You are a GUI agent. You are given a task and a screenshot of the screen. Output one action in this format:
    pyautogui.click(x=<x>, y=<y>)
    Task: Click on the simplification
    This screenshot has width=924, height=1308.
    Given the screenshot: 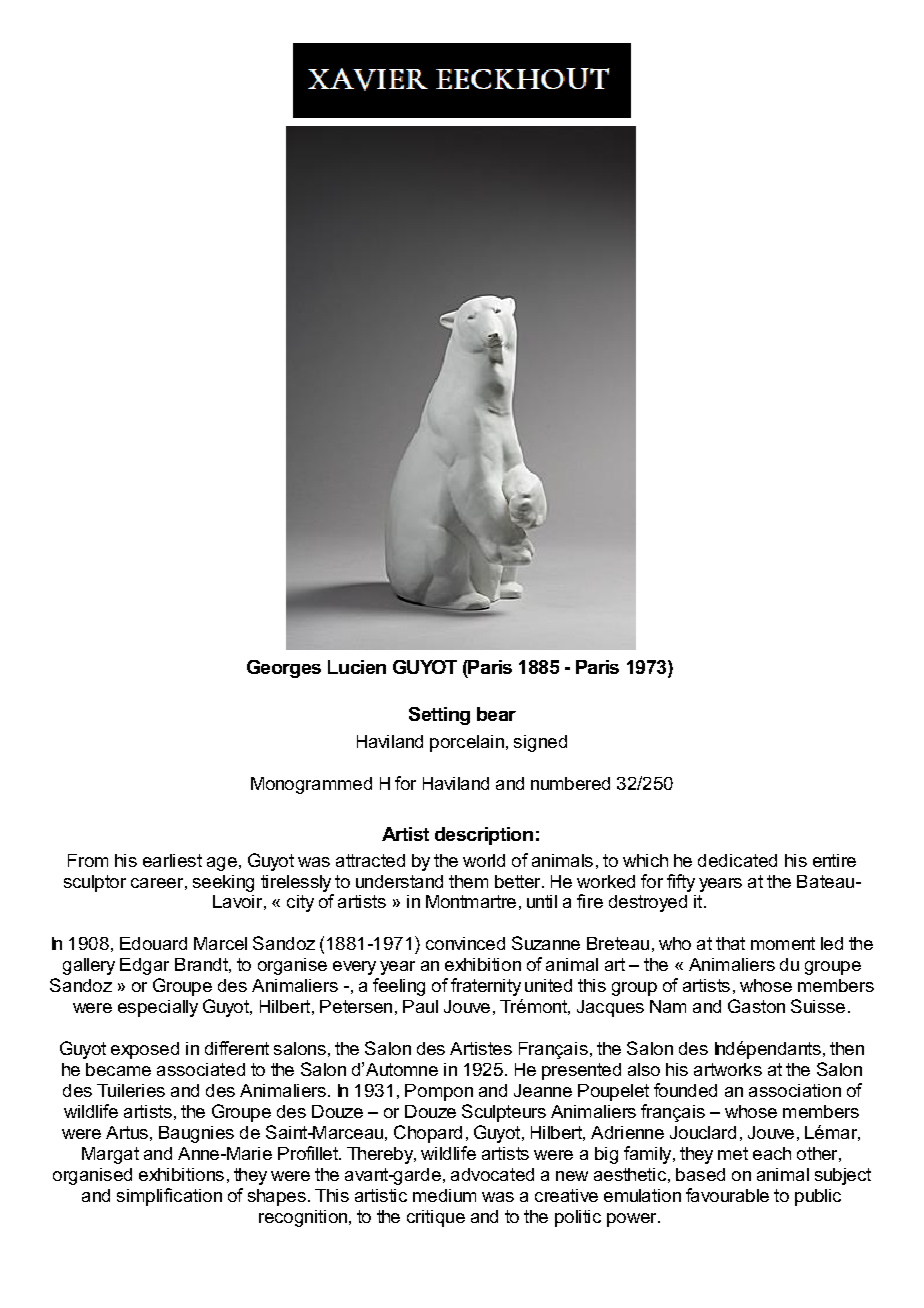 What is the action you would take?
    pyautogui.click(x=169, y=1197)
